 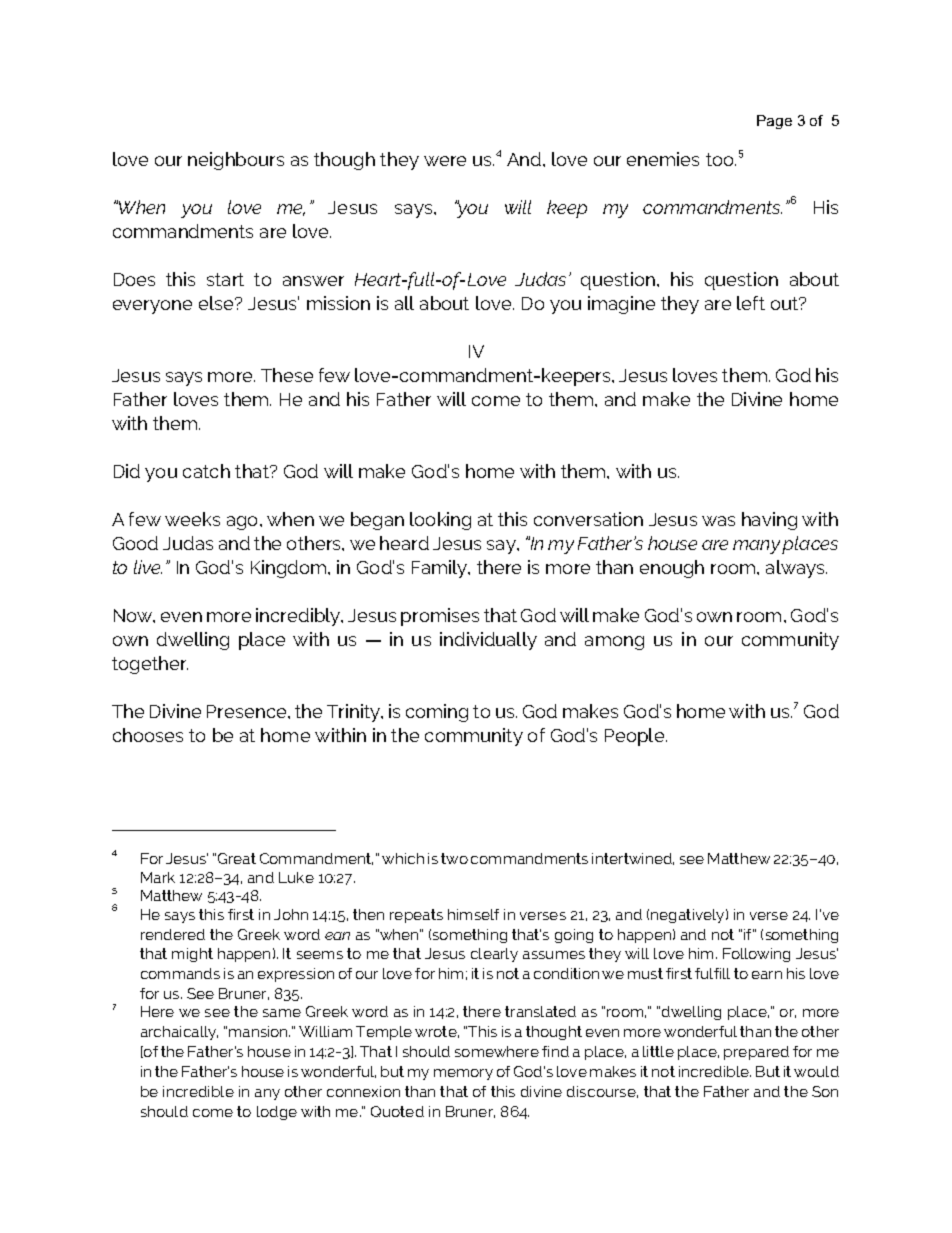 What do you see at coordinates (236, 161) in the screenshot?
I see `neighbours` at bounding box center [236, 161].
